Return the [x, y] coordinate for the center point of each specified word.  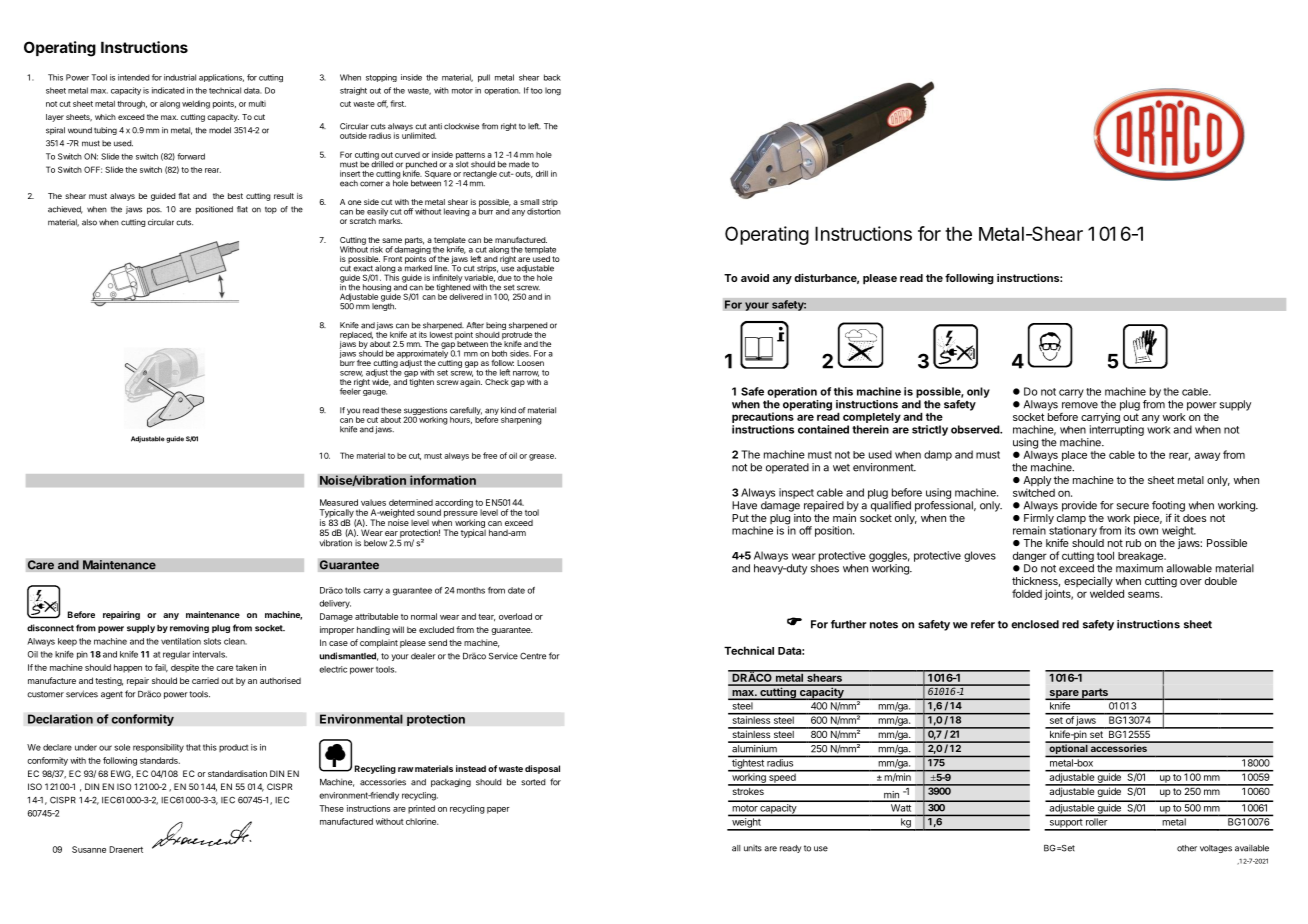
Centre [533, 656]
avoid [755, 277]
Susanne [89, 849]
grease [542, 457]
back [552, 77]
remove [1080, 405]
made [519, 164]
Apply [1037, 482]
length [384, 306]
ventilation [181, 641]
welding [196, 104]
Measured [339, 502]
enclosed [1035, 624]
